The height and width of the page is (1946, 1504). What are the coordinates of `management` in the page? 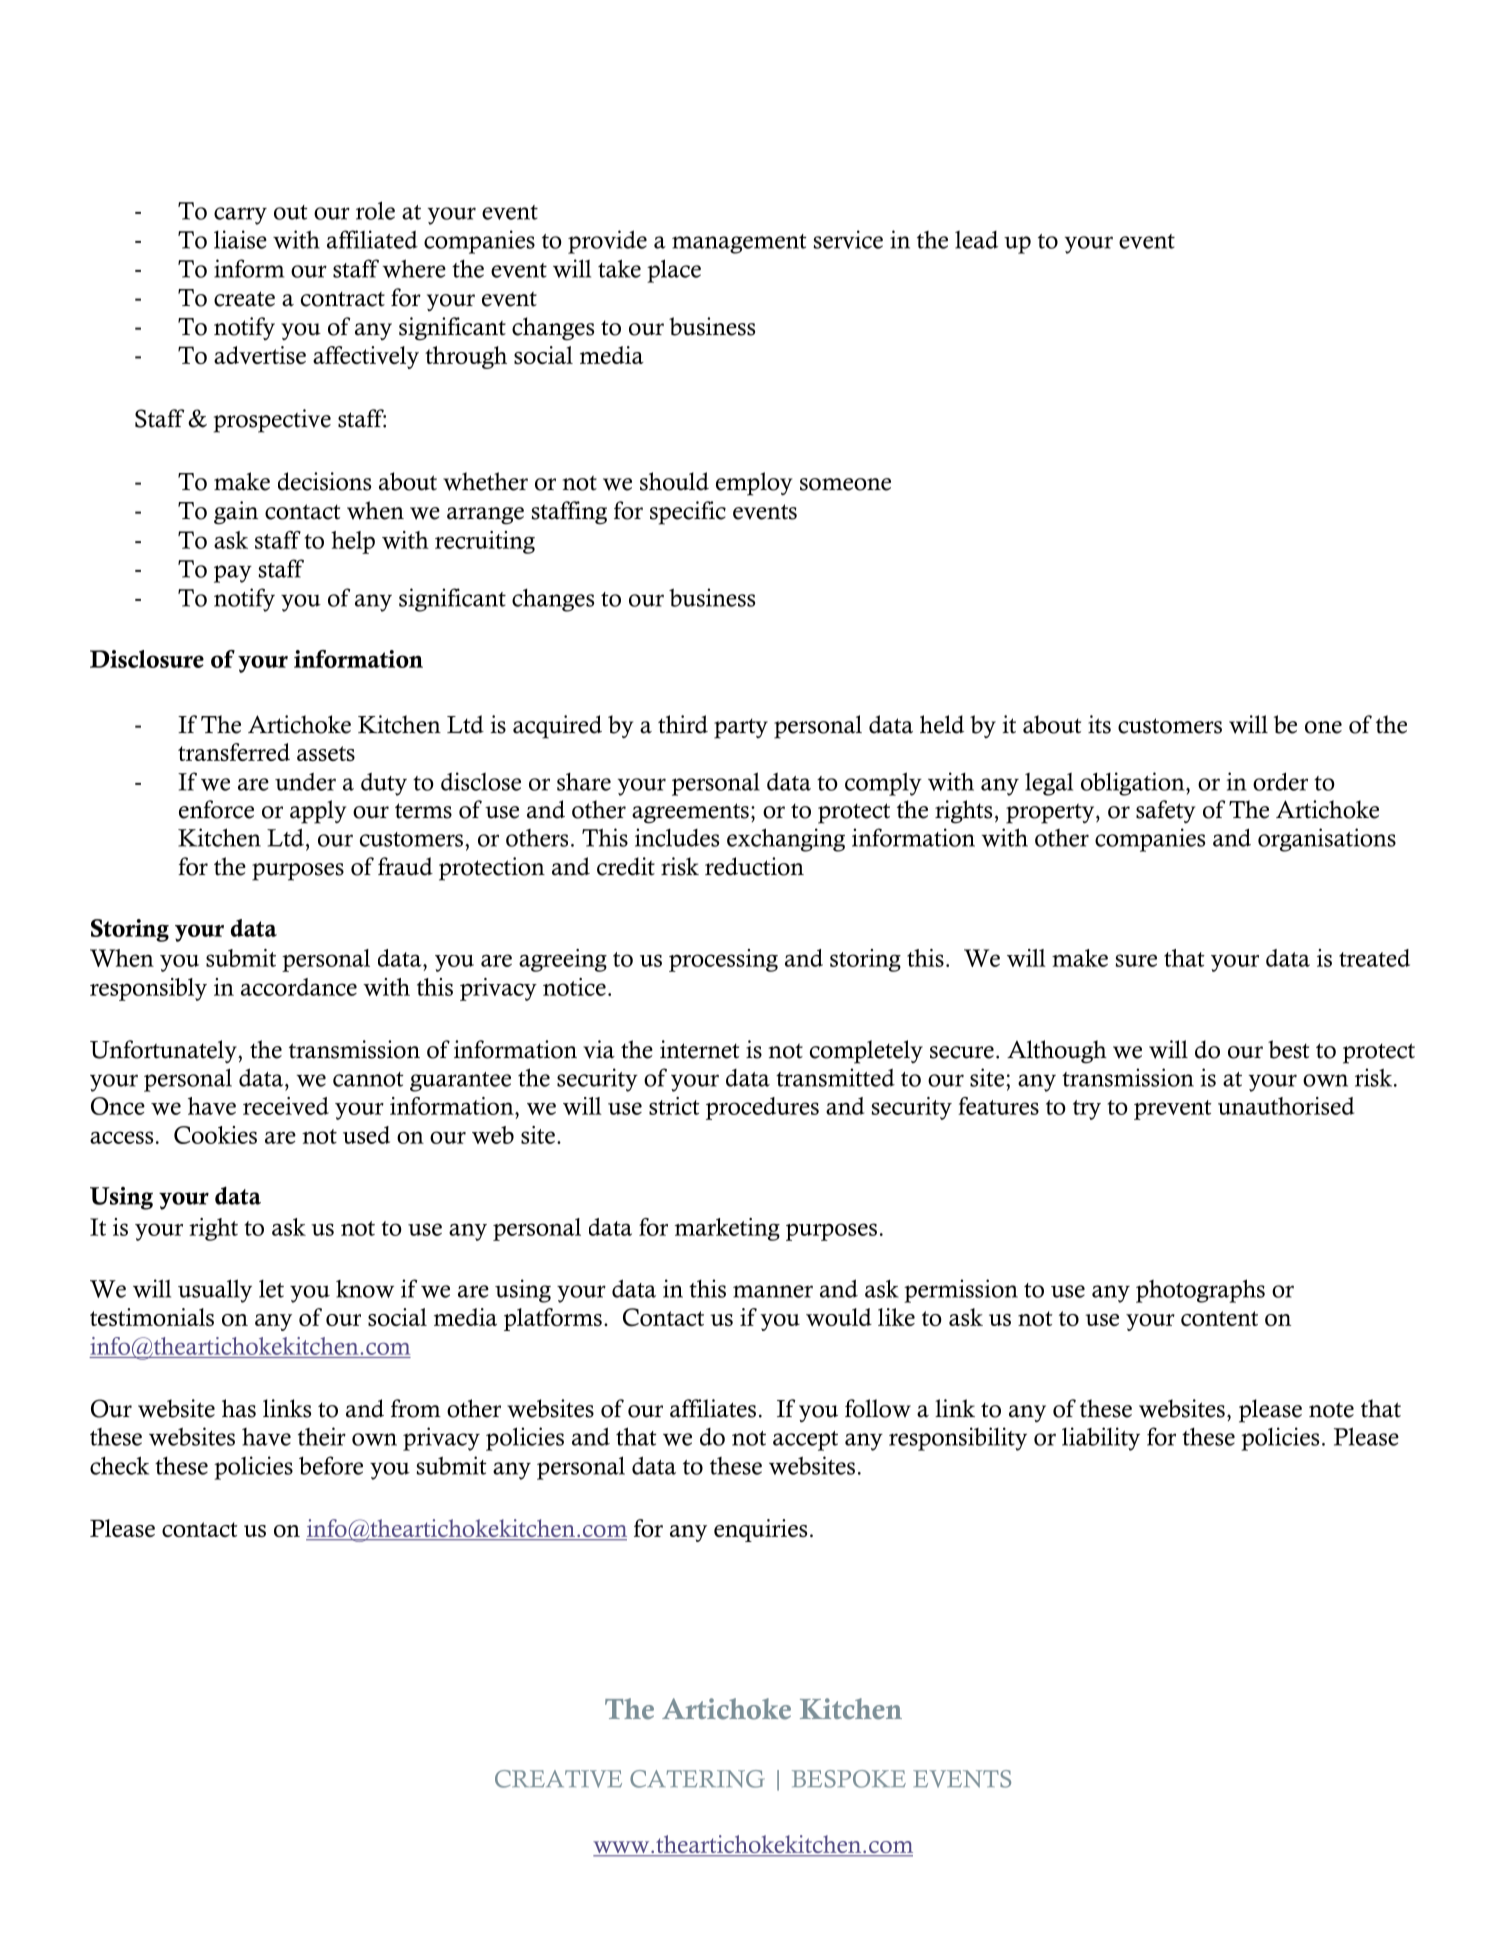 It's located at (739, 244).
